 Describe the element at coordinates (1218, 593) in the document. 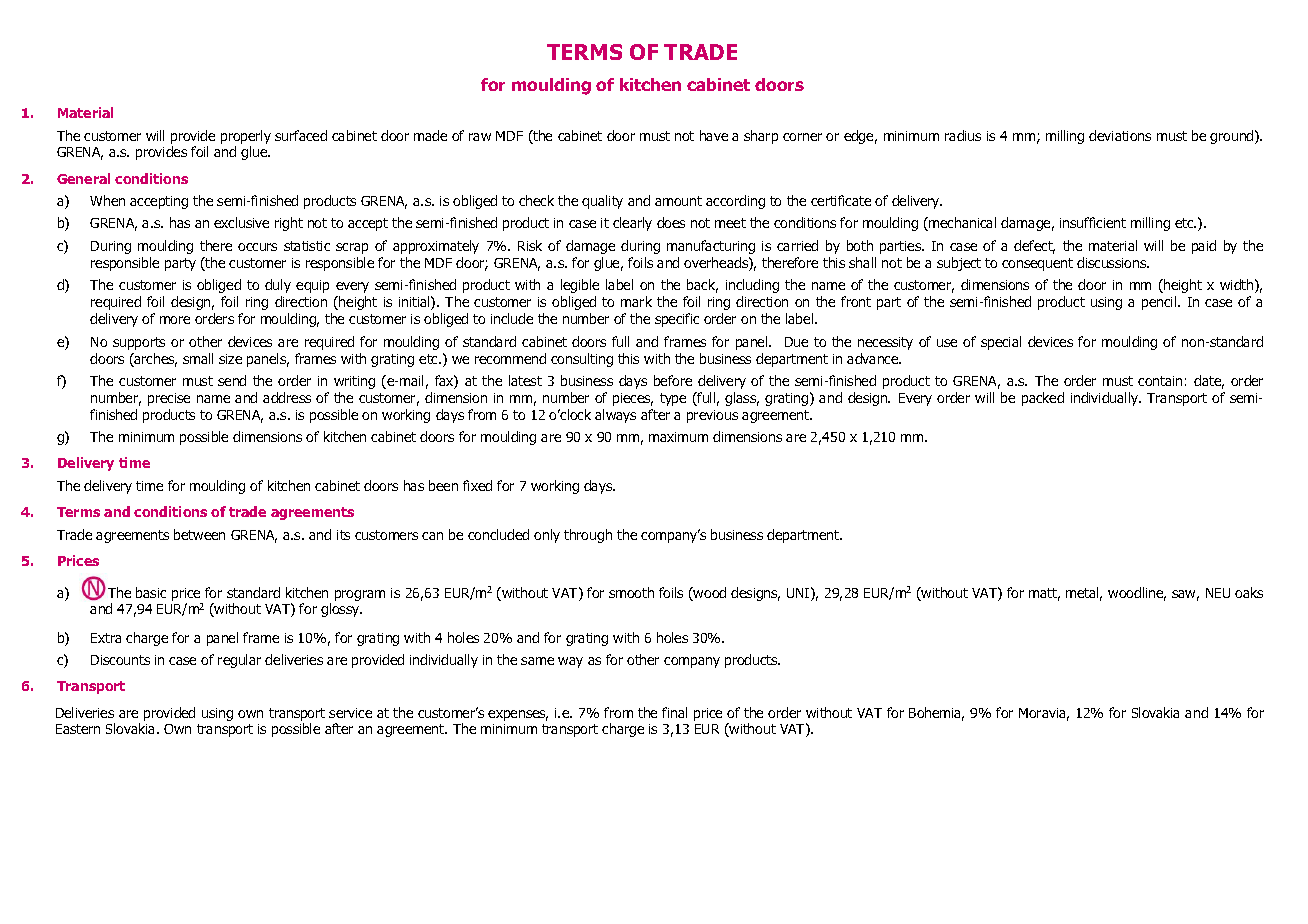

I see `NEU` at that location.
